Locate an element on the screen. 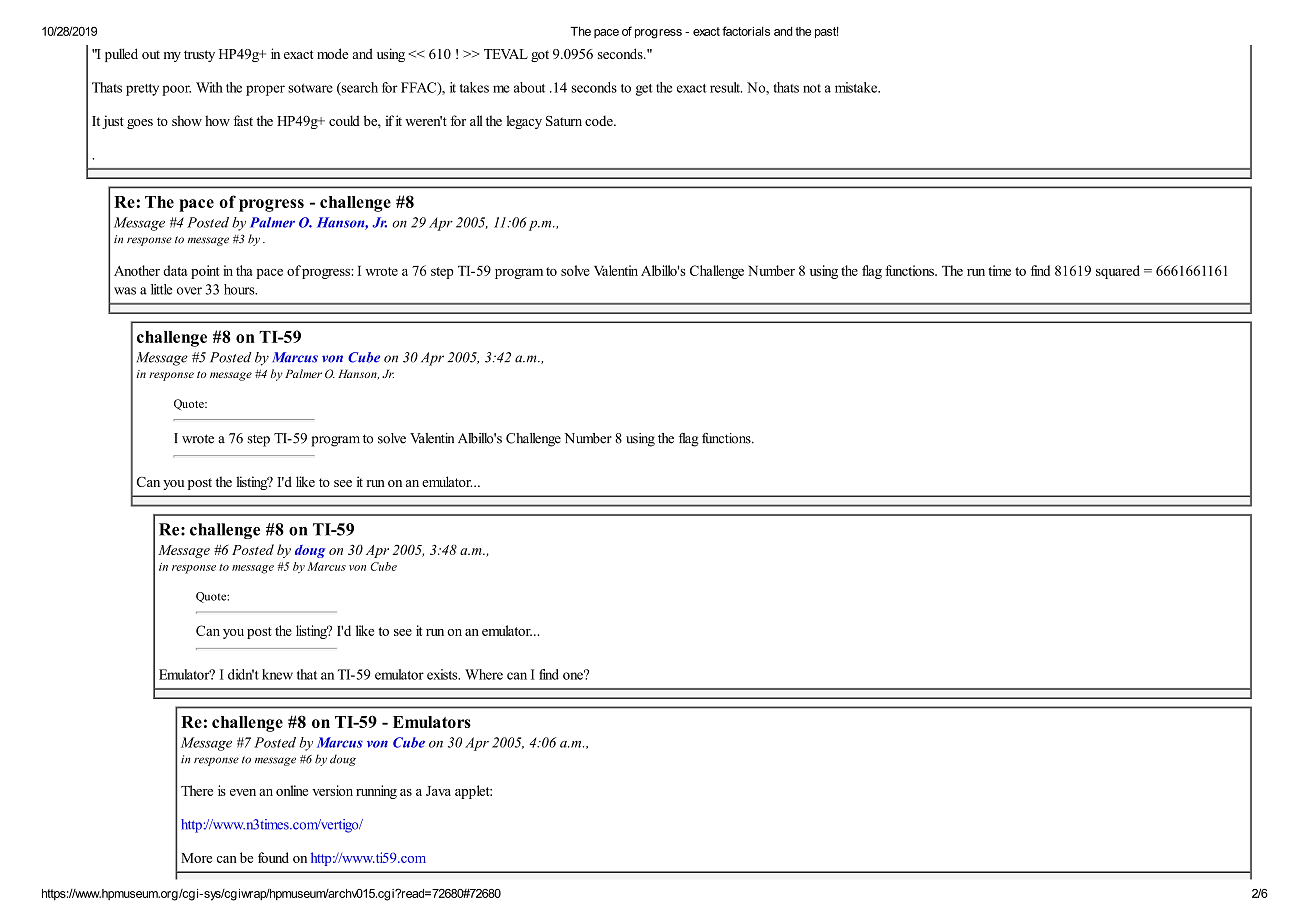 The height and width of the screenshot is (924, 1308). over is located at coordinates (189, 291).
